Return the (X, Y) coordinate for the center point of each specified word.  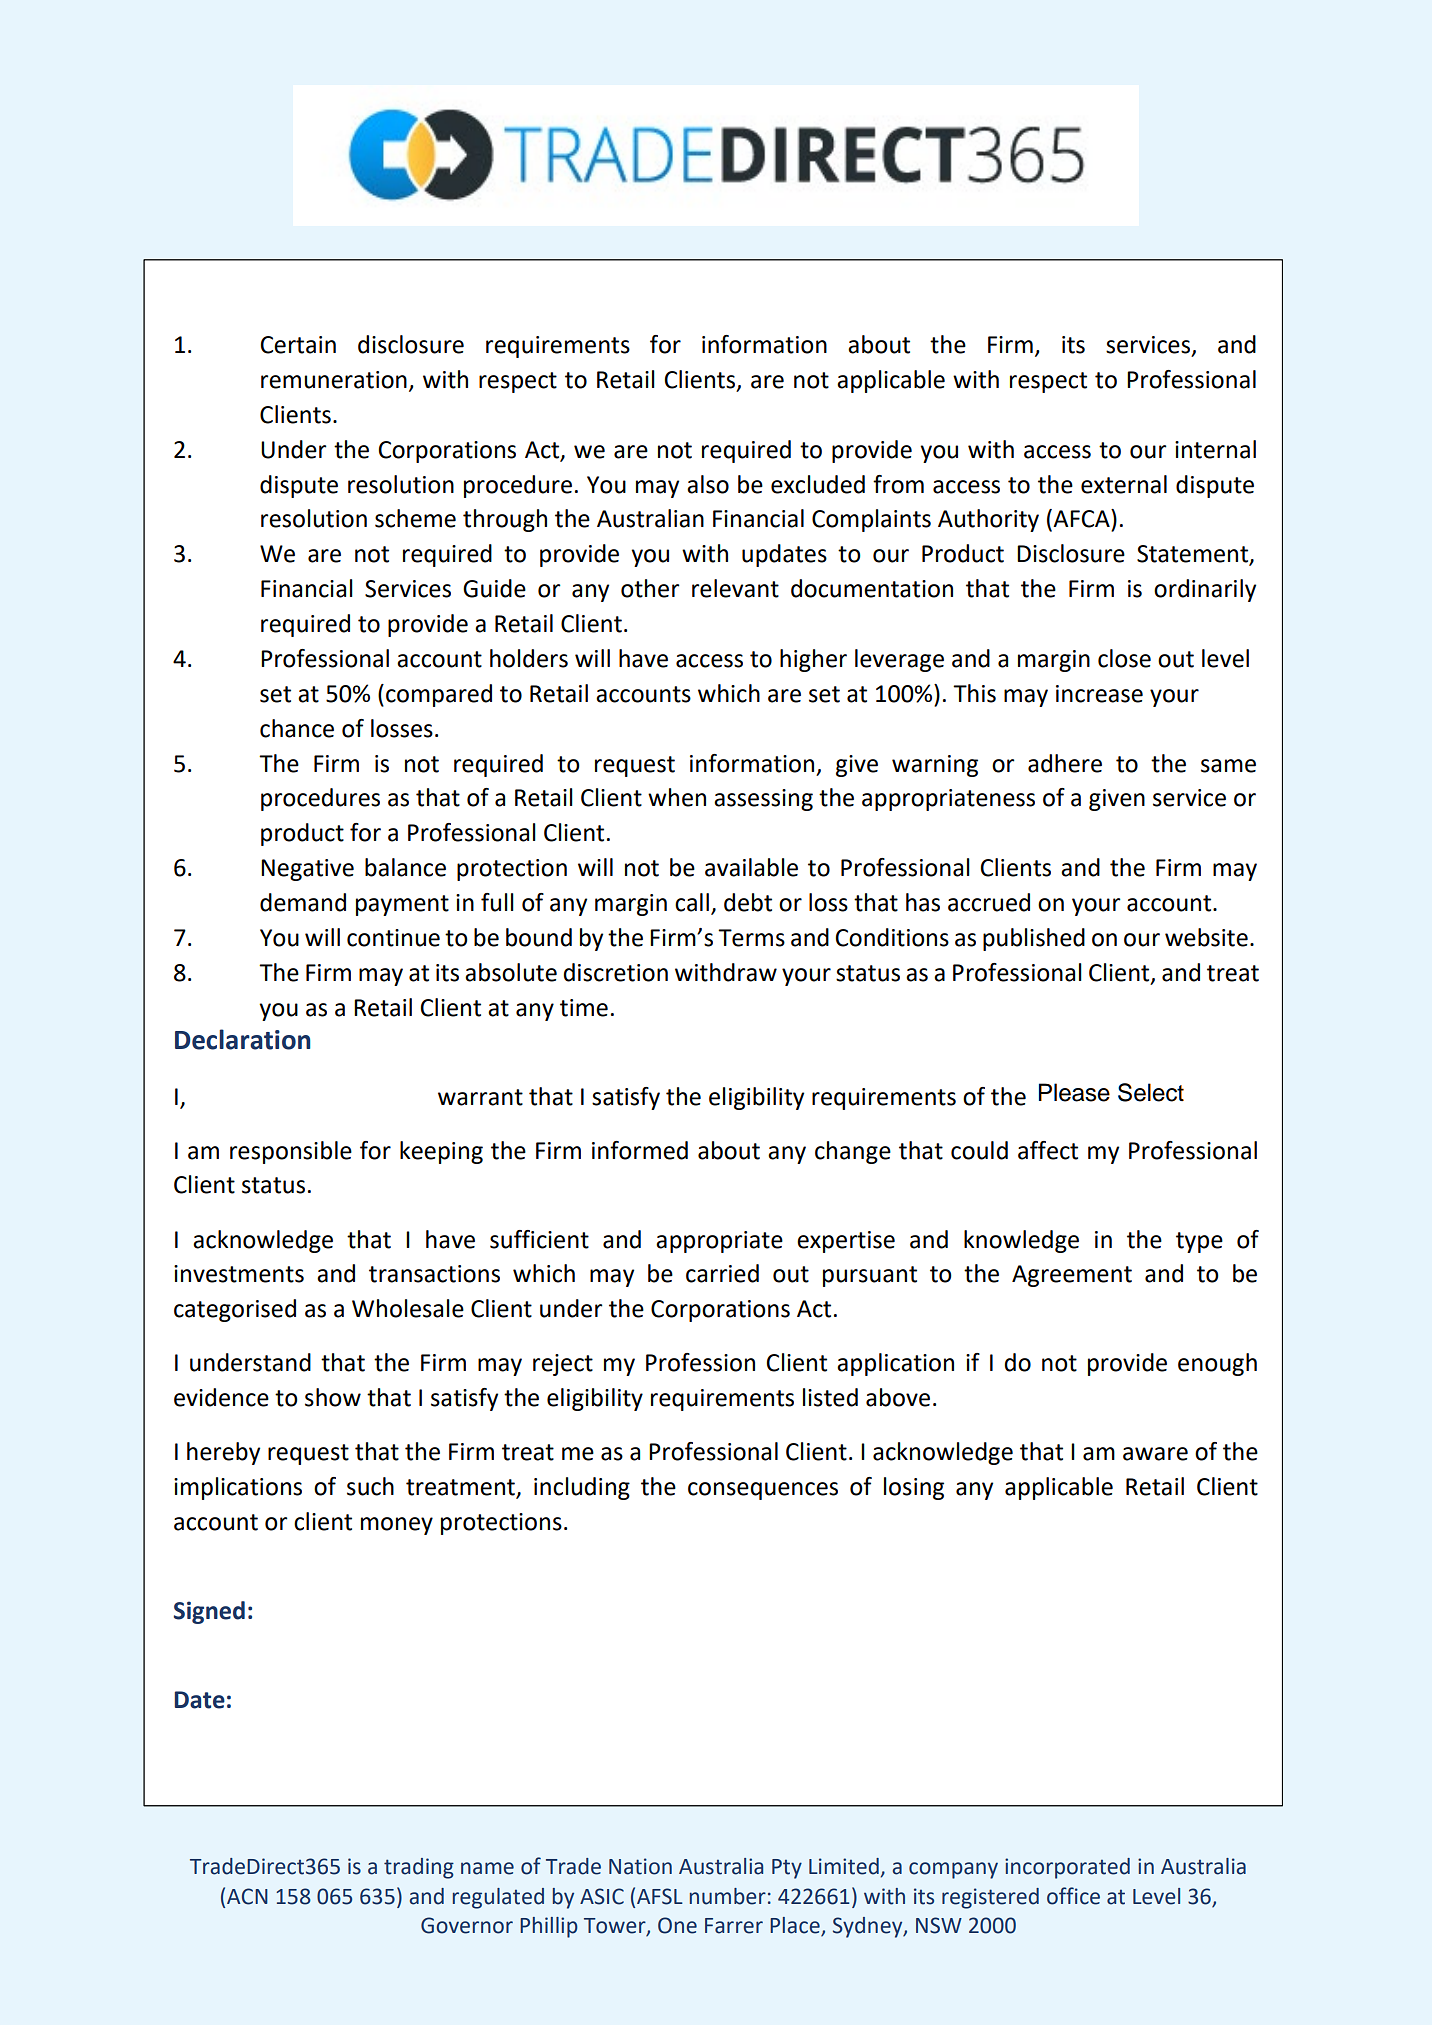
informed (640, 1150)
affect (1048, 1150)
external (1124, 484)
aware (1155, 1454)
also (708, 484)
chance (297, 728)
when (677, 797)
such (370, 1486)
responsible (291, 1152)
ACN (247, 1896)
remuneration (334, 380)
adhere (1065, 763)
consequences (763, 1491)
